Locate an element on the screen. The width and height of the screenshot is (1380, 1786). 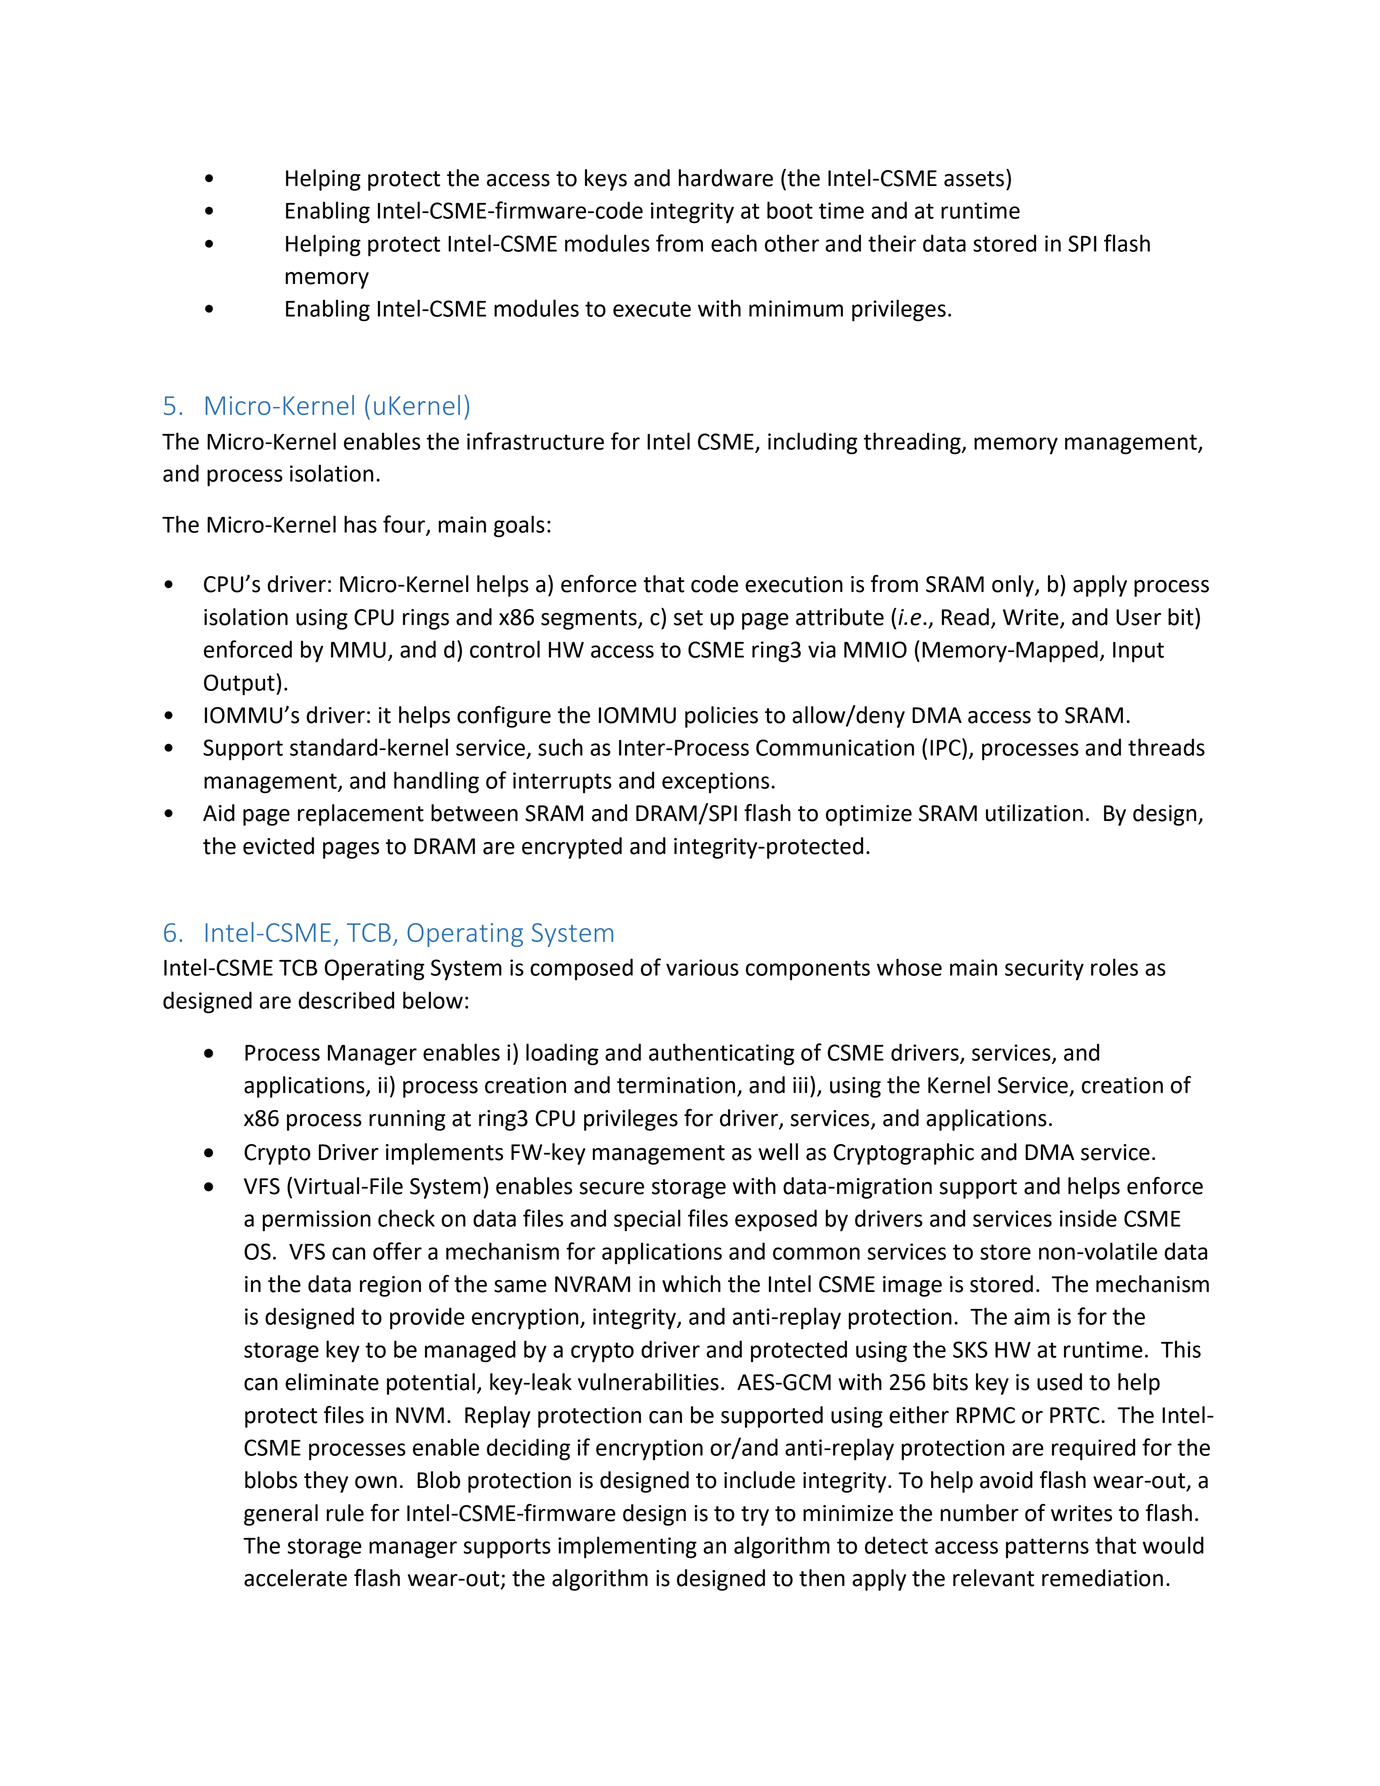
utilization is located at coordinates (1034, 813).
